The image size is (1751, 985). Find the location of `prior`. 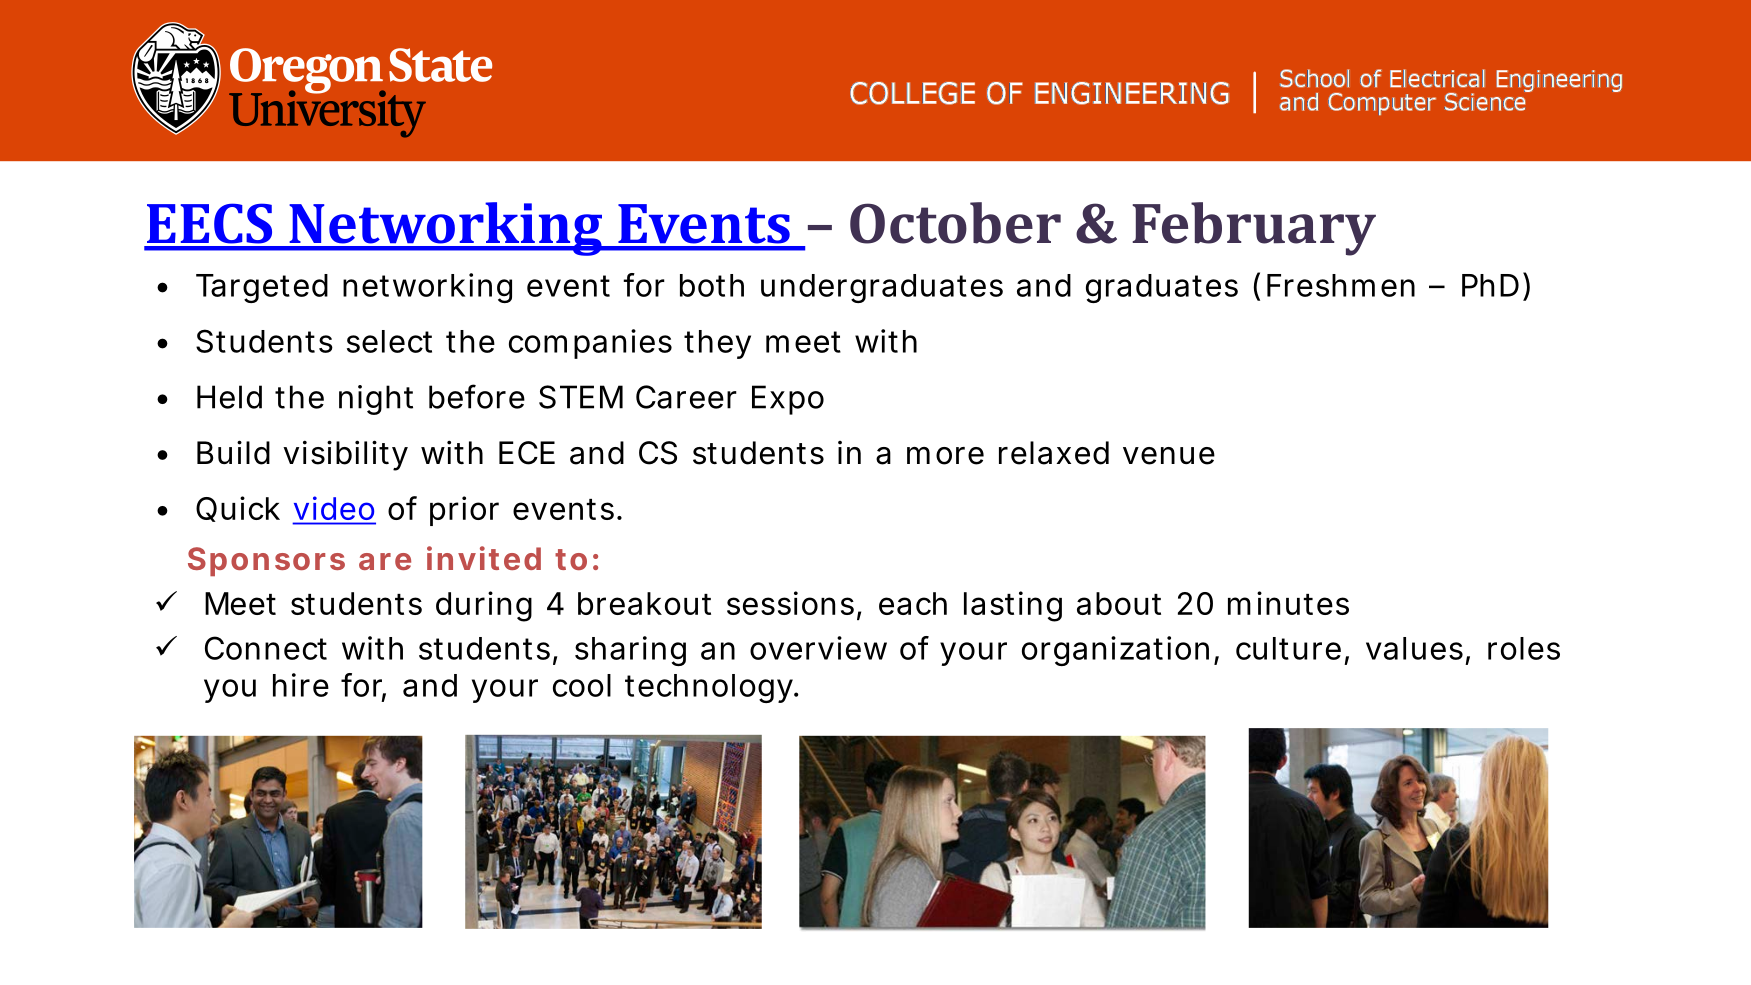

prior is located at coordinates (464, 511).
